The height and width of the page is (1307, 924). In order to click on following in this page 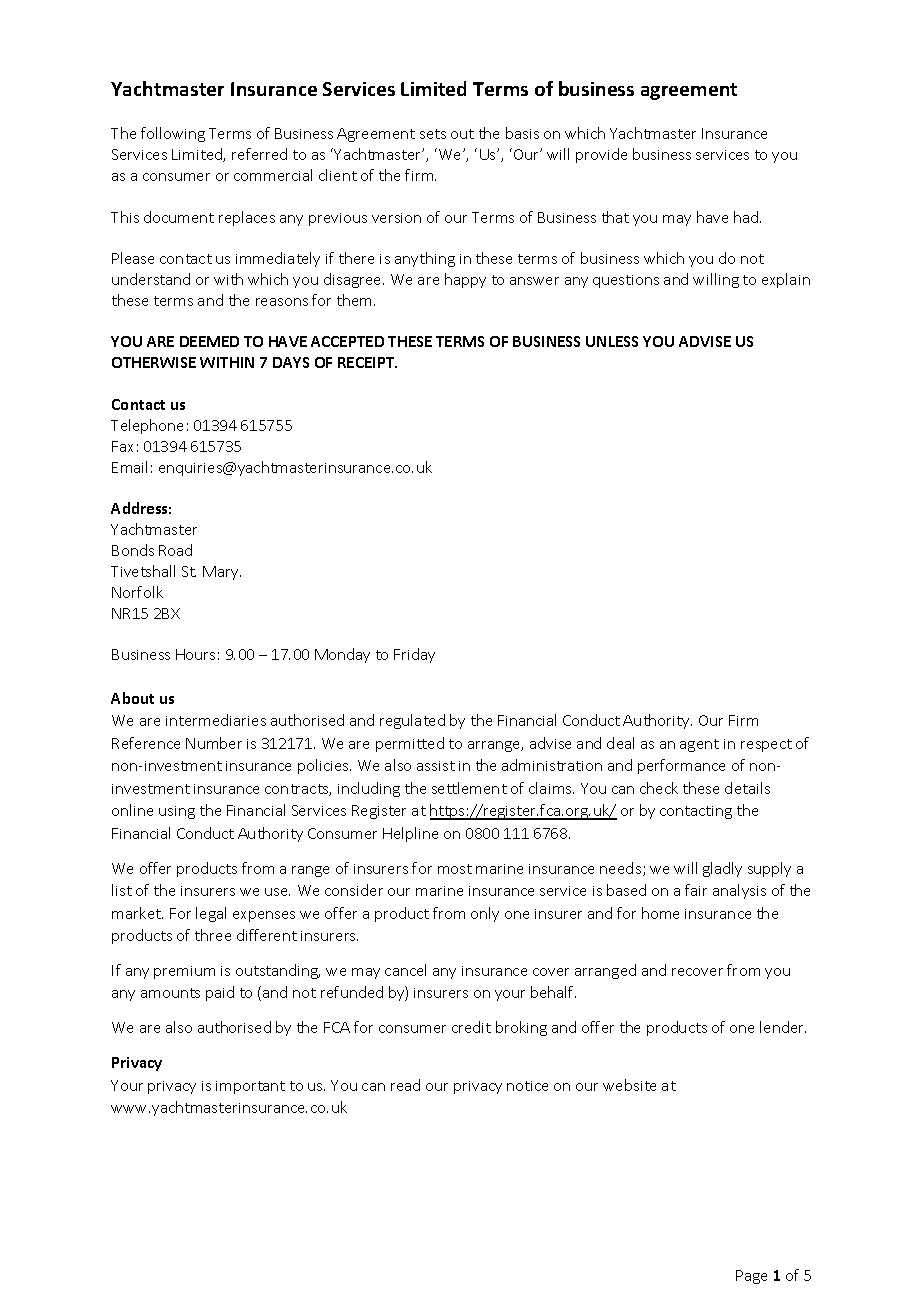, I will do `click(173, 134)`.
